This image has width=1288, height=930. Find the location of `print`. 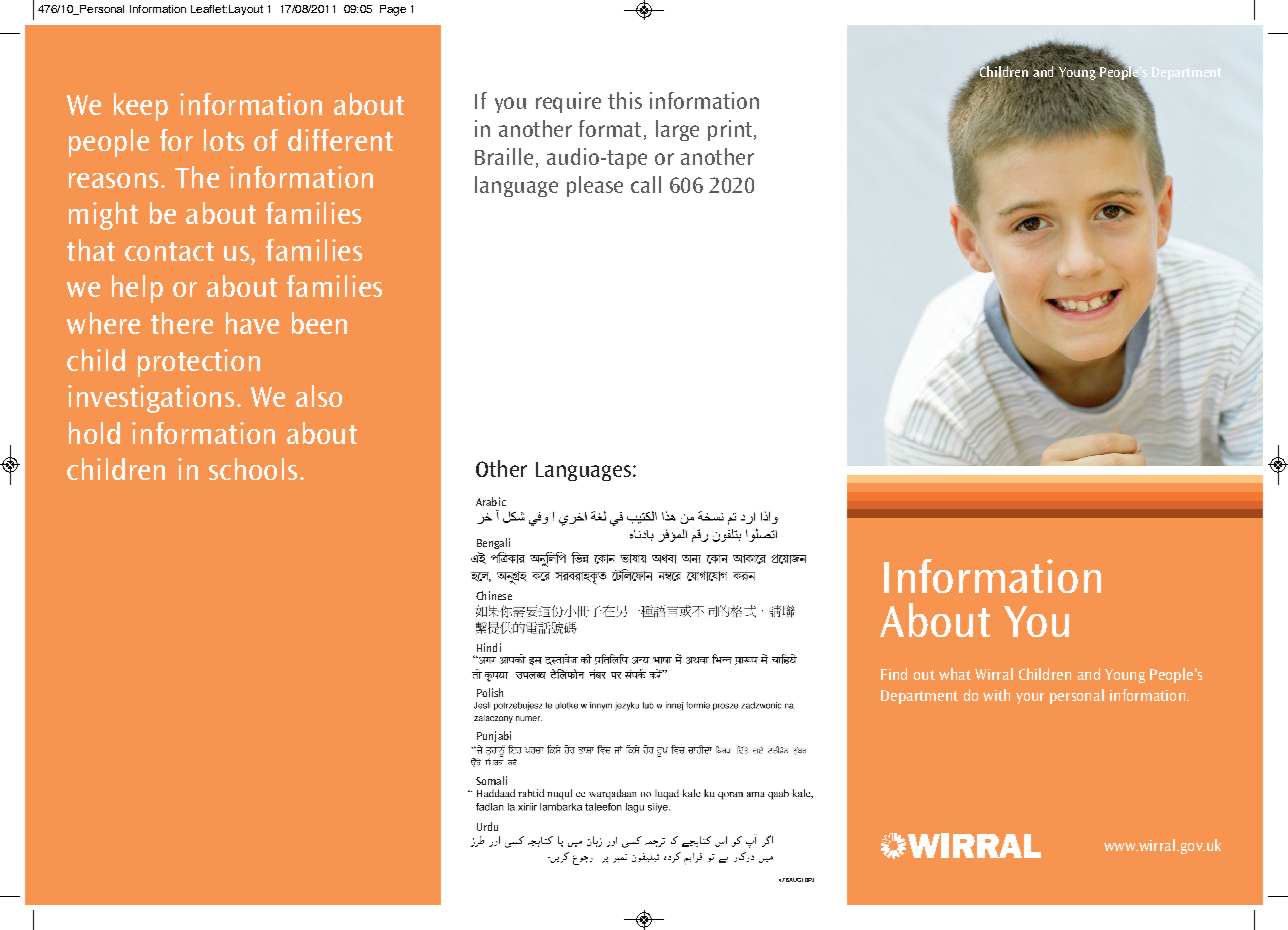

print is located at coordinates (730, 130).
